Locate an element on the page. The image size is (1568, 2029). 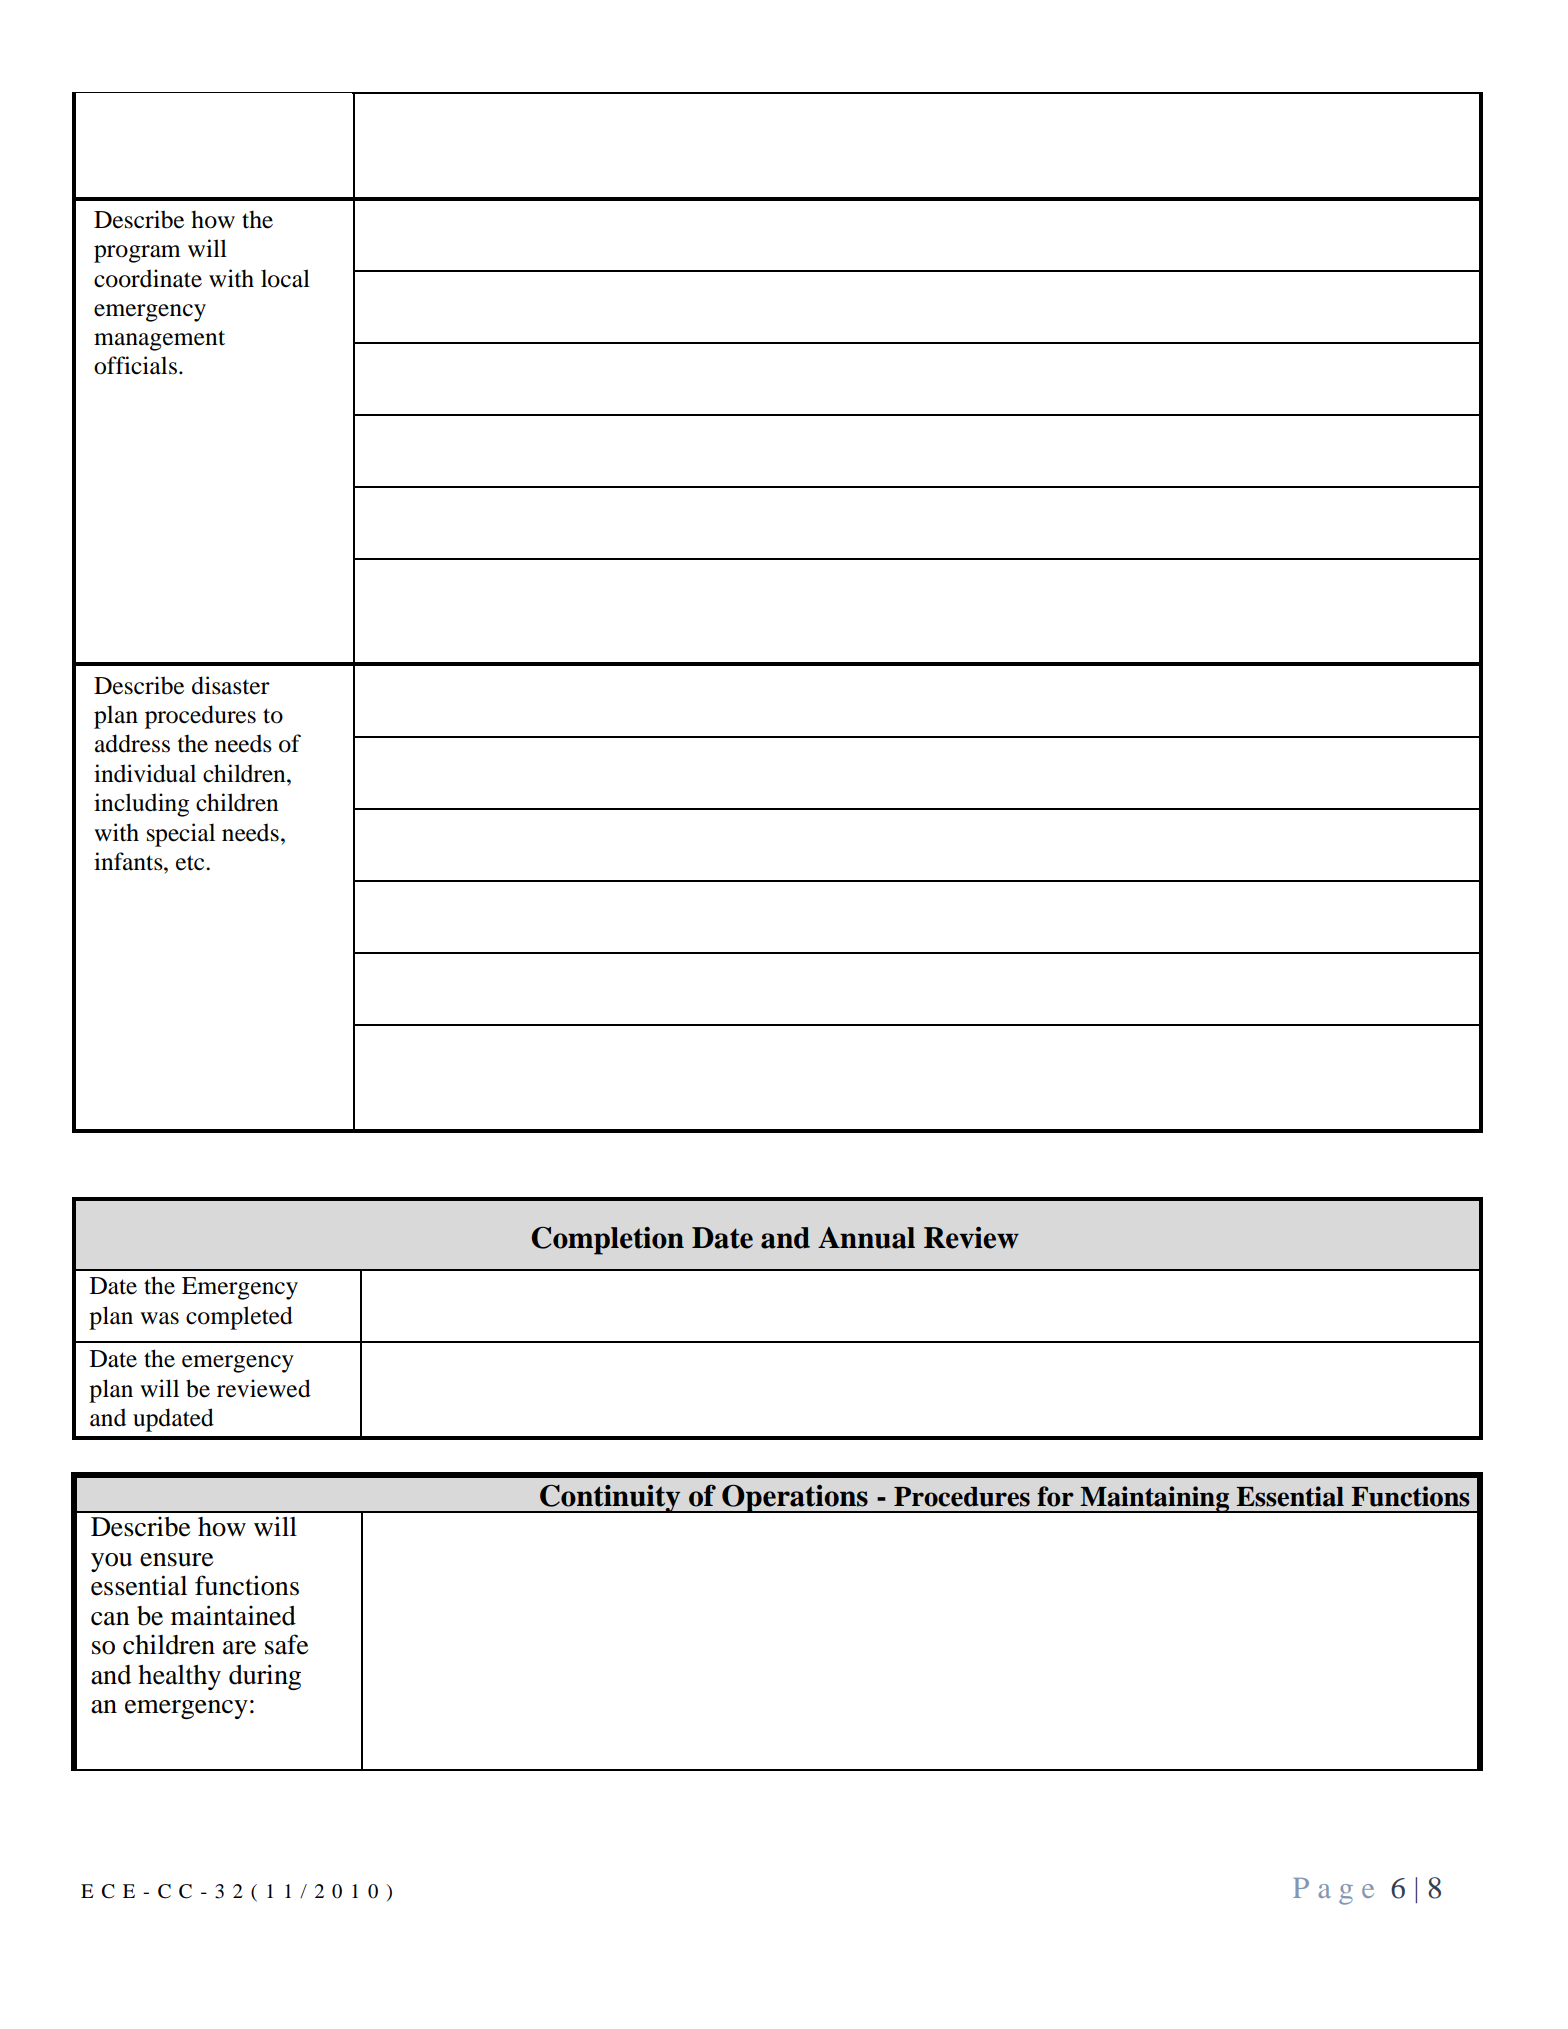
disaster is located at coordinates (231, 685).
